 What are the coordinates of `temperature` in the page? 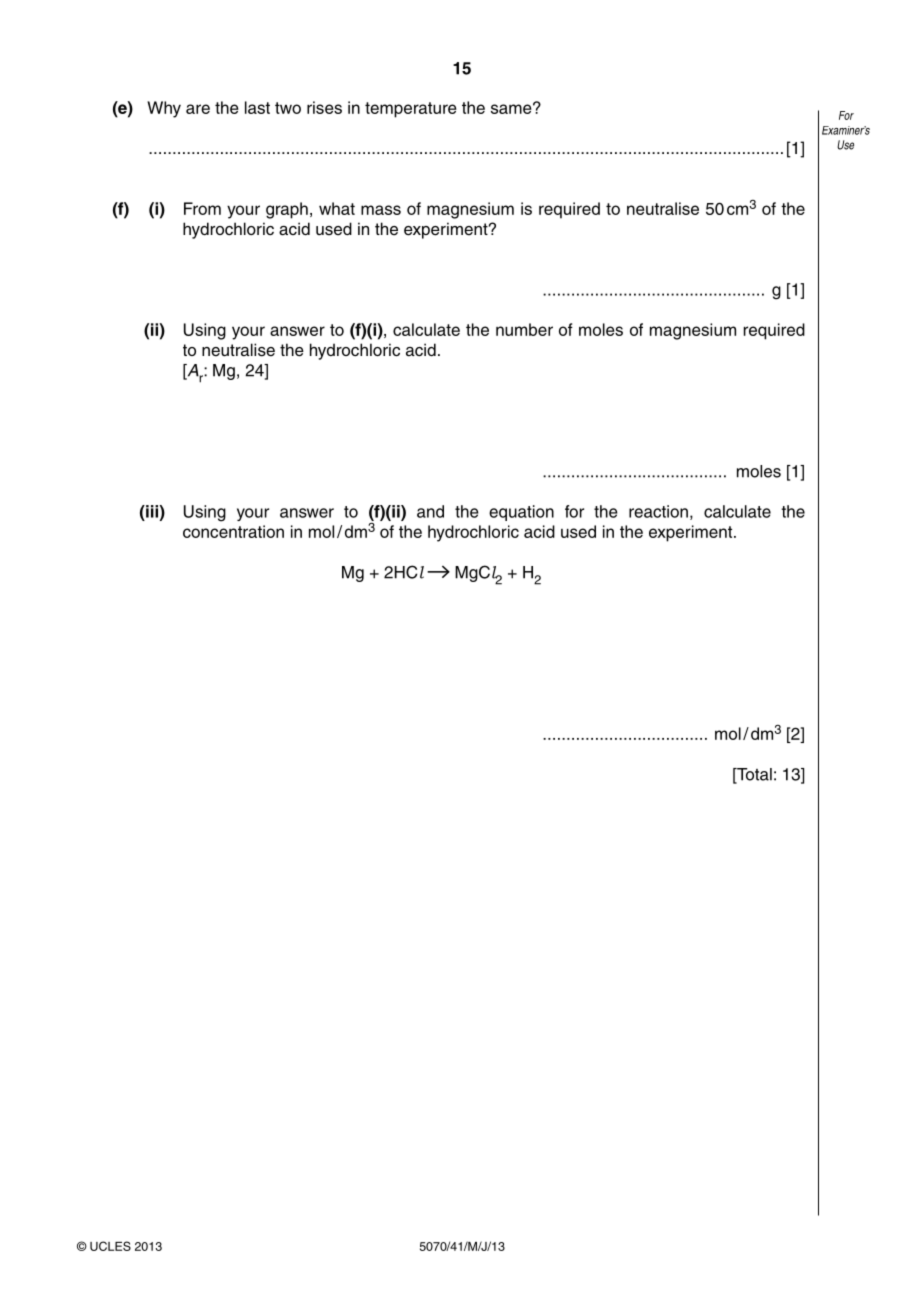 It's located at (411, 110).
